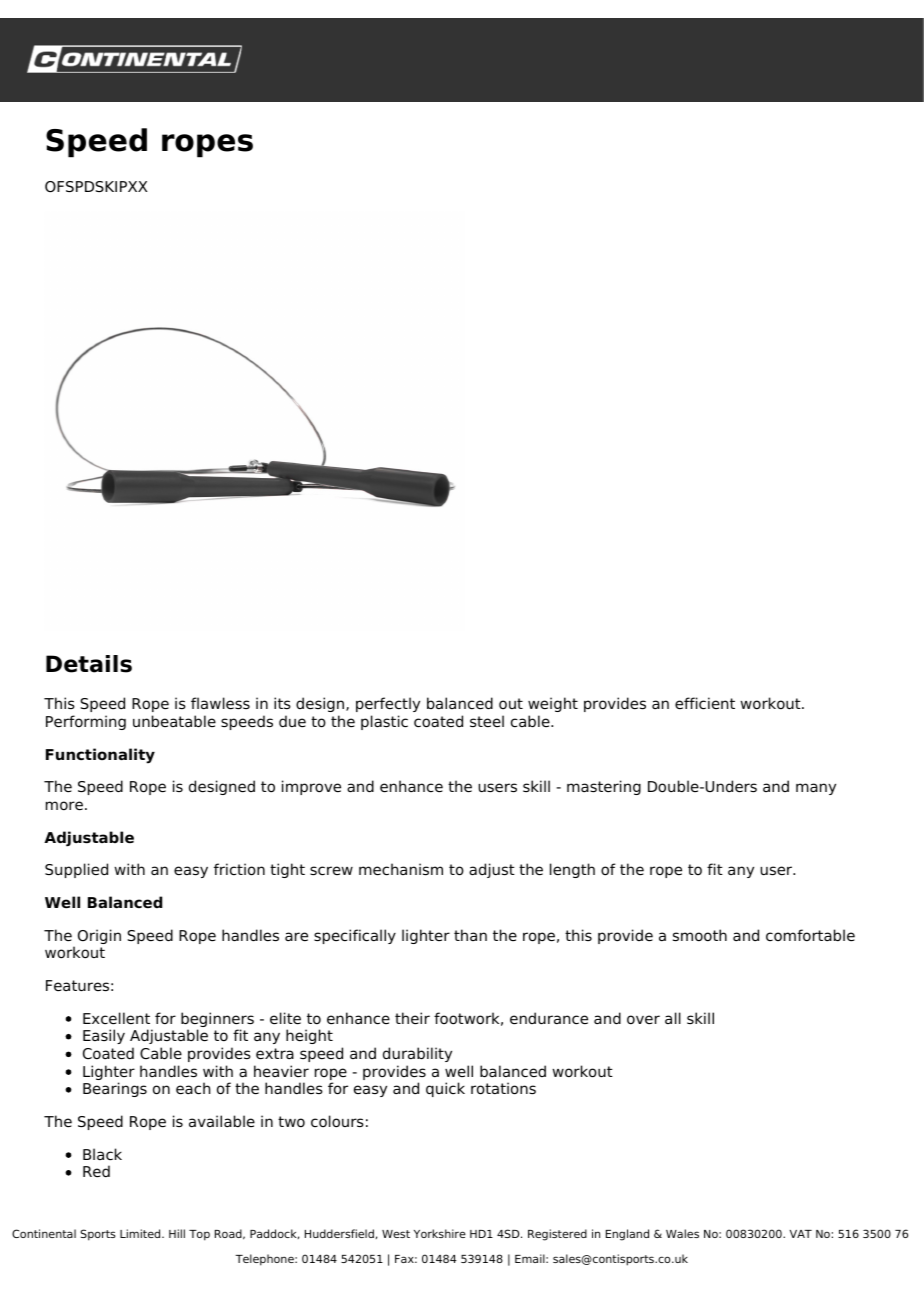 The width and height of the screenshot is (924, 1308). Describe the element at coordinates (503, 1088) in the screenshot. I see `rotations` at that location.
